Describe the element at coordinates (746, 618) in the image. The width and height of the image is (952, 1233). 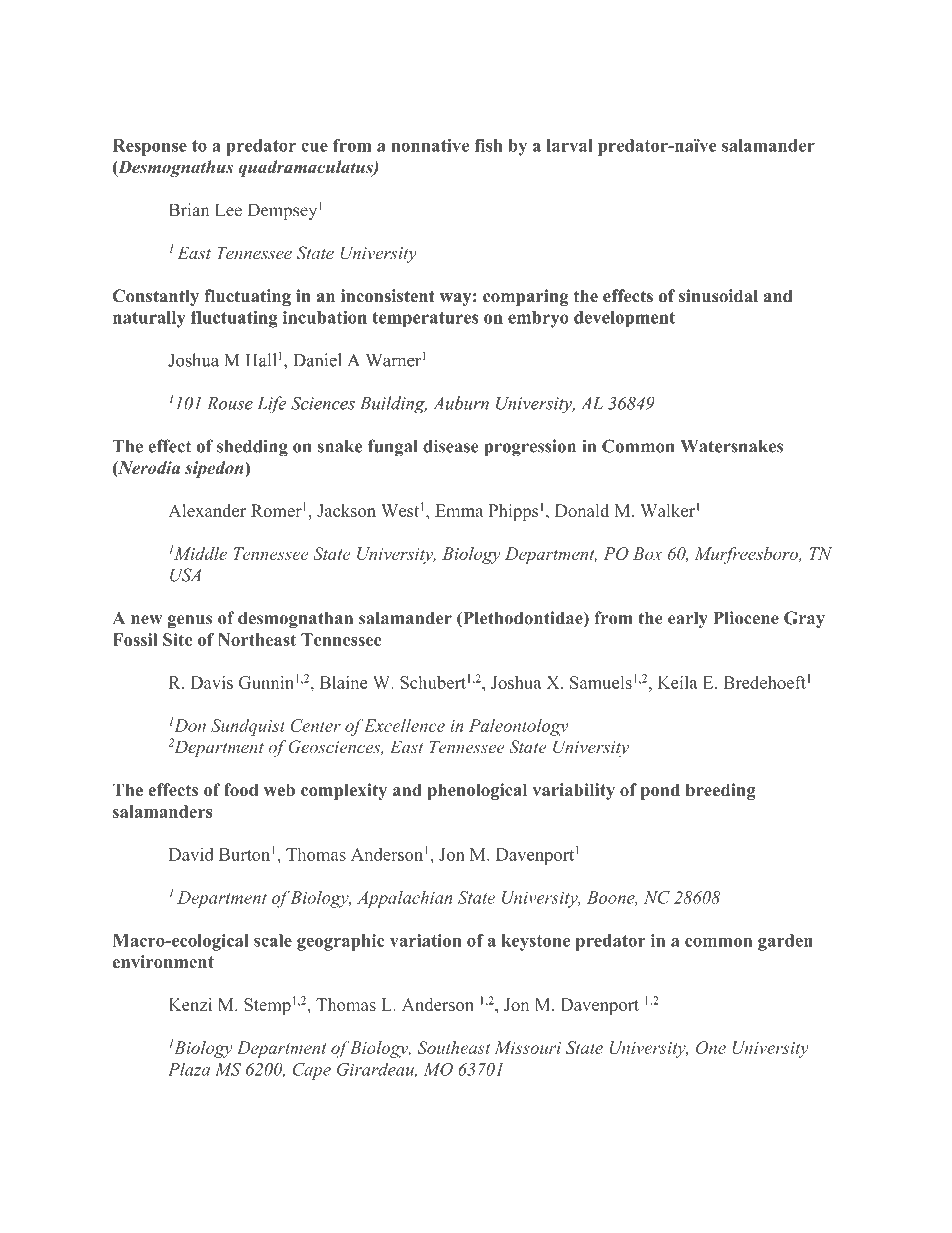
I see `Pliocene` at that location.
